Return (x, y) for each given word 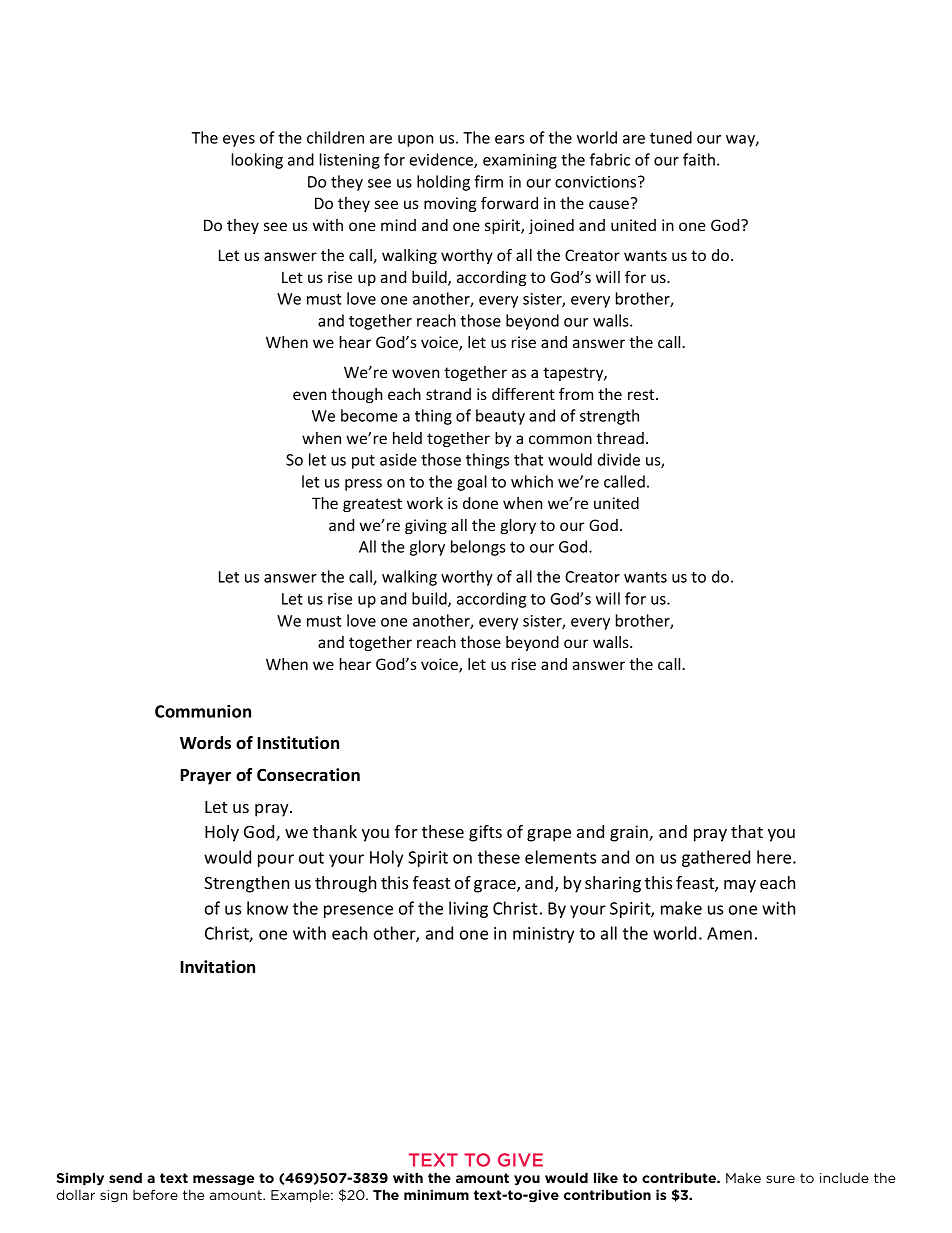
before (155, 1194)
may (740, 886)
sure (780, 1179)
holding (443, 183)
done (480, 503)
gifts (485, 833)
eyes (239, 141)
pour (276, 860)
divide (619, 459)
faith (699, 159)
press (363, 485)
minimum (436, 1194)
